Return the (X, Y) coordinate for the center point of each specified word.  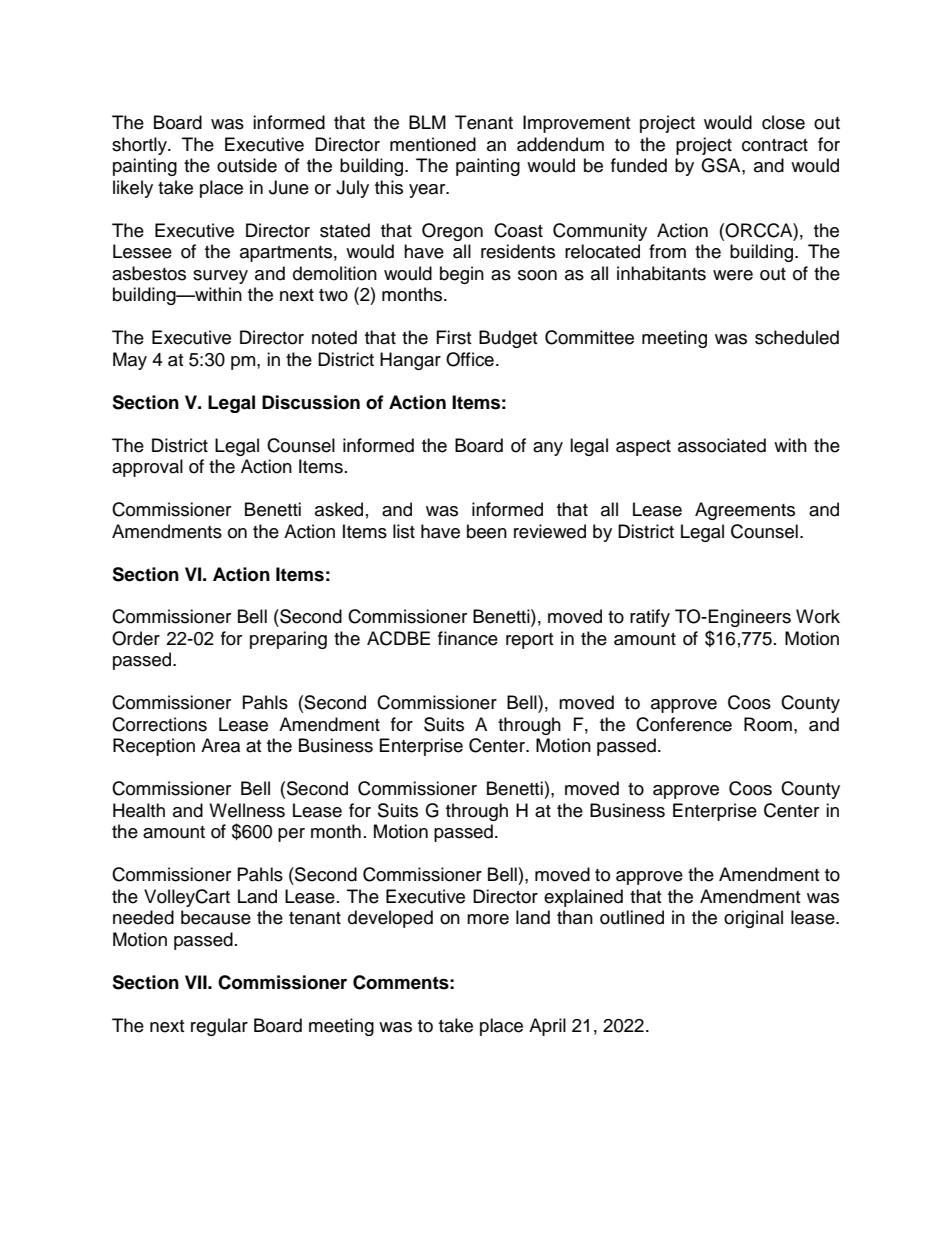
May (130, 361)
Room (768, 724)
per (291, 835)
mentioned (433, 144)
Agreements (745, 511)
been (487, 531)
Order (136, 638)
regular (219, 1027)
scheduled (797, 337)
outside (247, 165)
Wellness (247, 810)
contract (775, 145)
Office (470, 359)
